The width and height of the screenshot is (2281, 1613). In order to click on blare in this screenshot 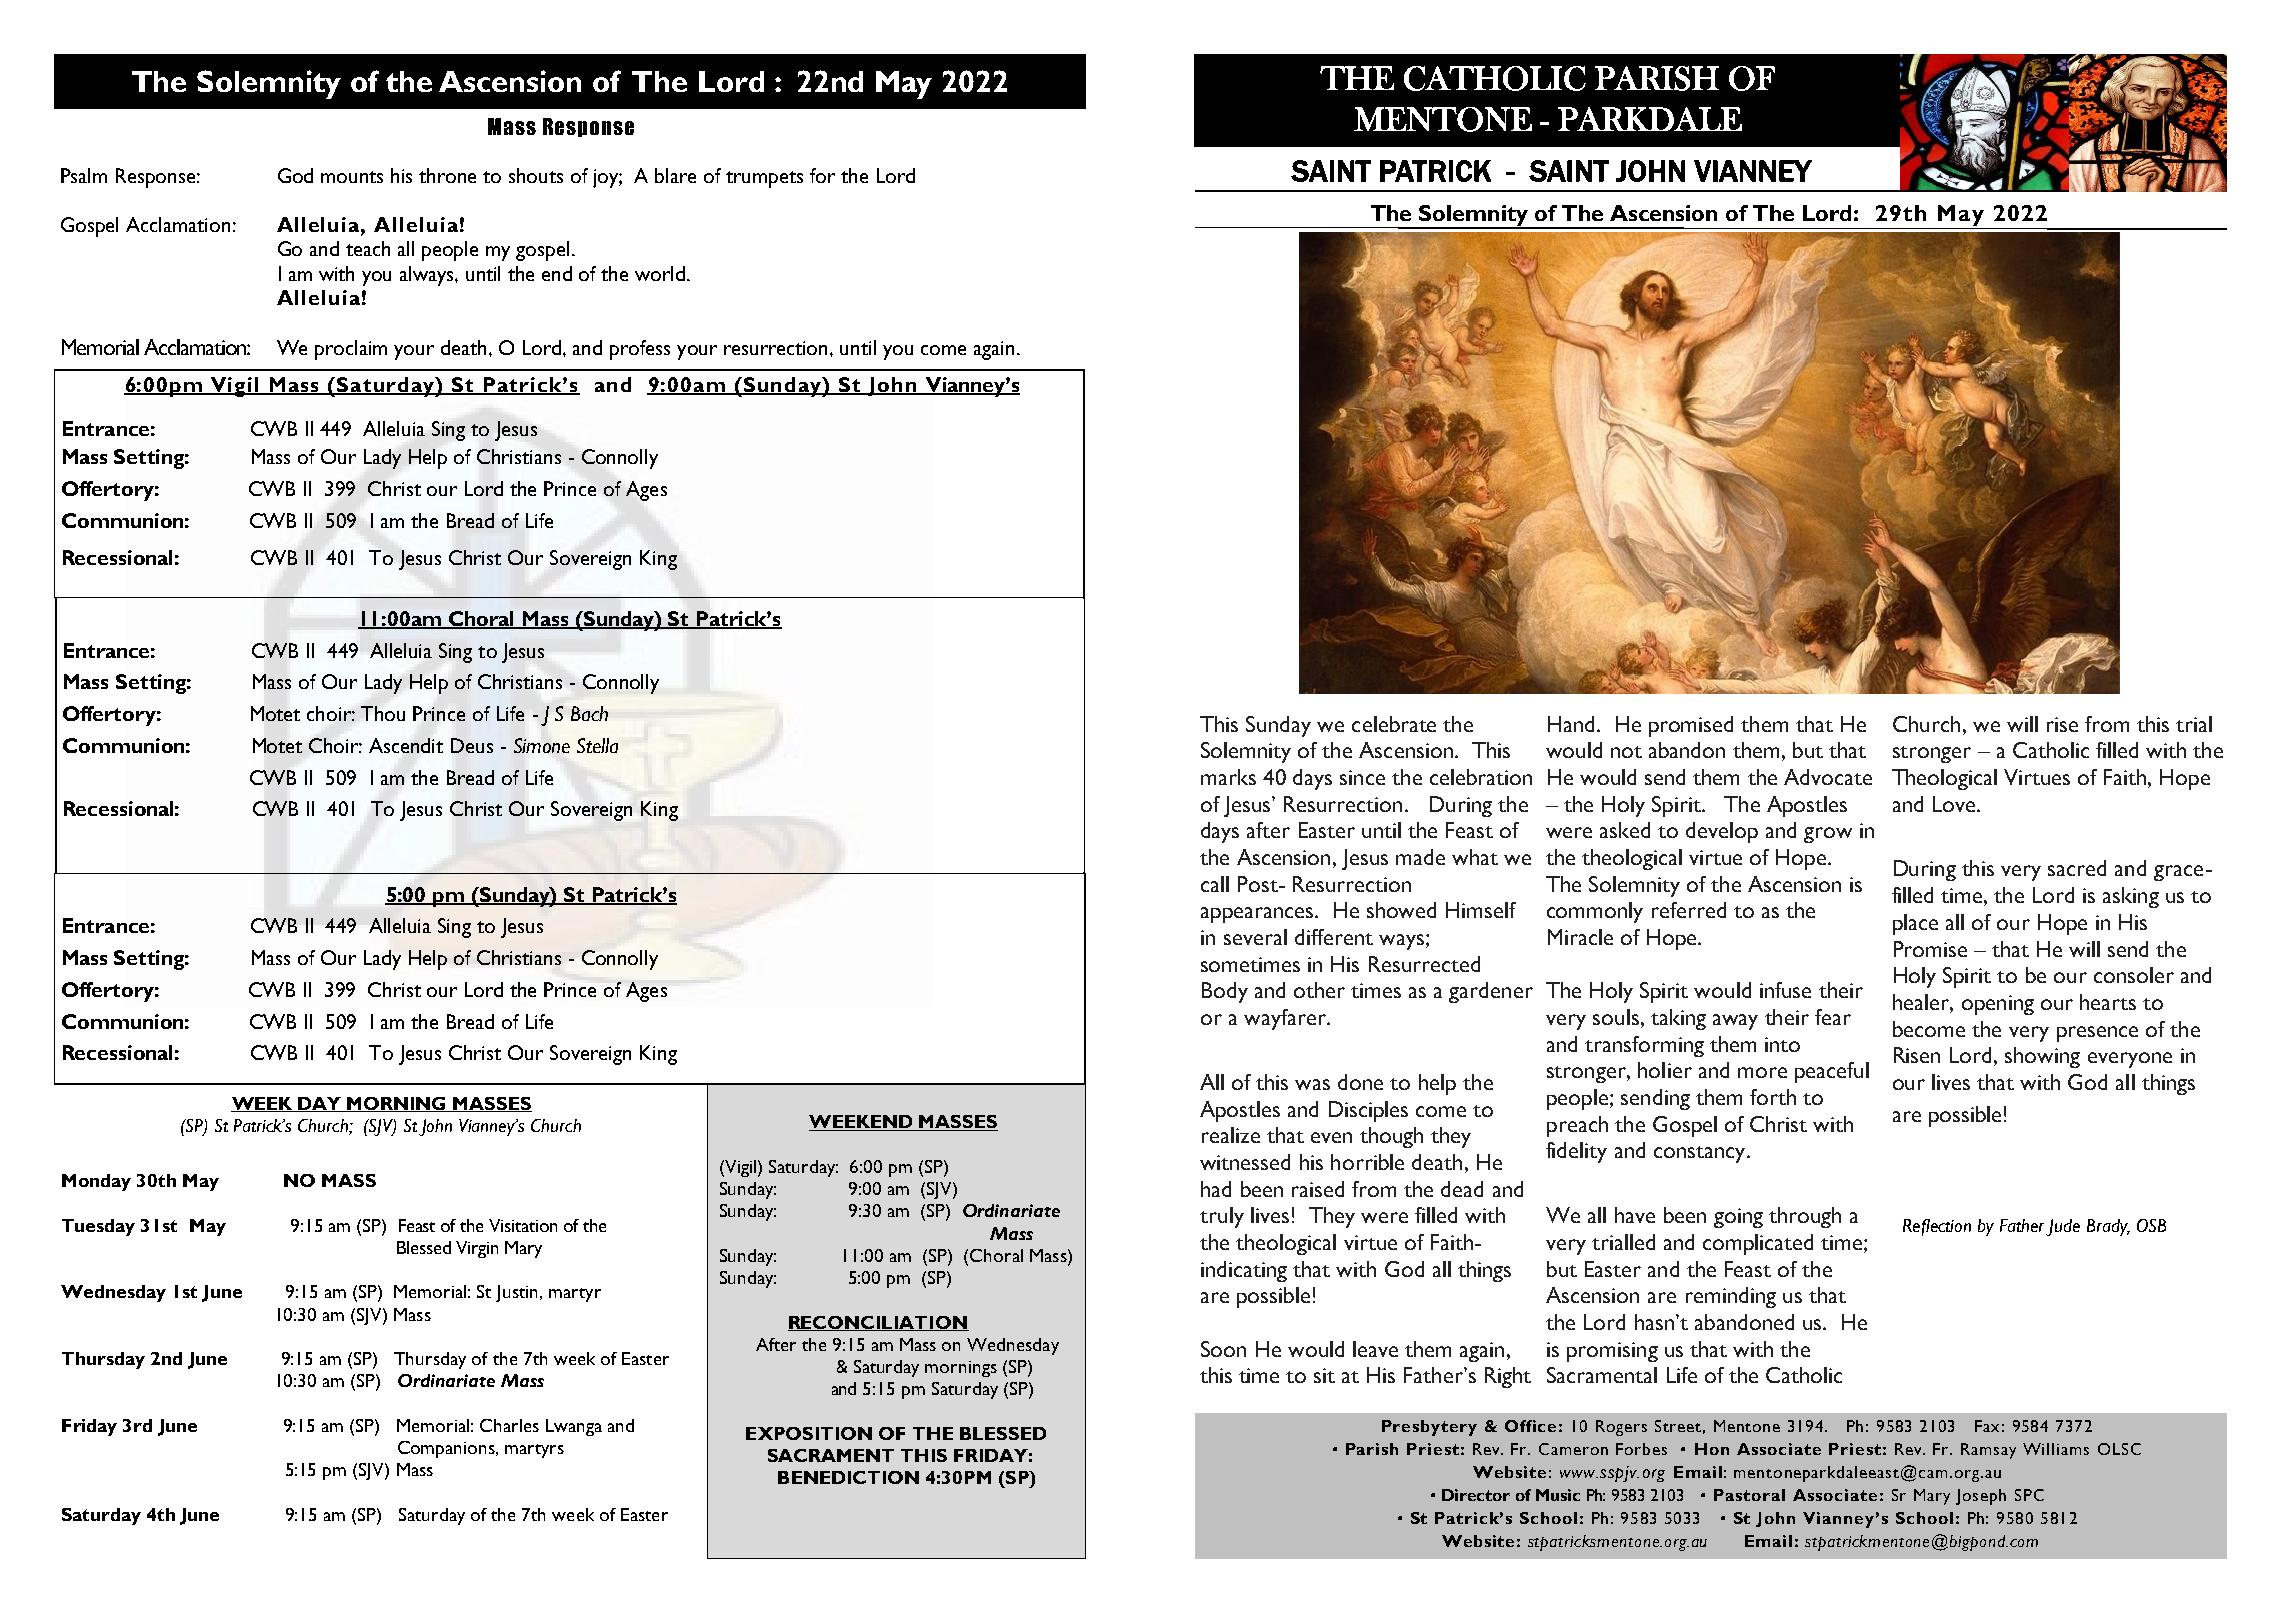, I will do `click(675, 175)`.
